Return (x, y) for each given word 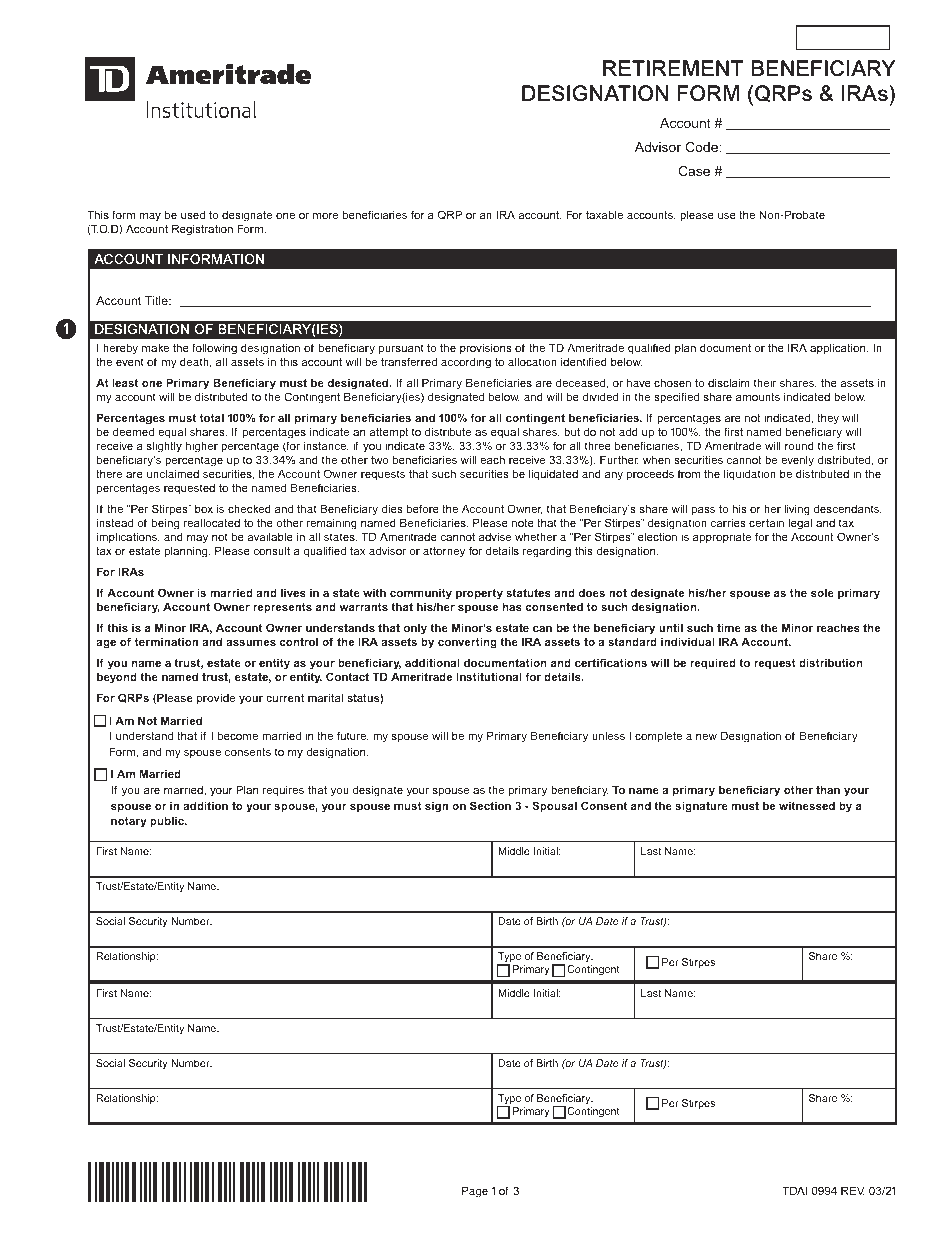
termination (166, 641)
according (466, 363)
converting (467, 643)
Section (490, 805)
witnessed (807, 805)
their (765, 383)
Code (703, 147)
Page (475, 1192)
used (193, 214)
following (214, 349)
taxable (604, 214)
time (729, 627)
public (168, 822)
